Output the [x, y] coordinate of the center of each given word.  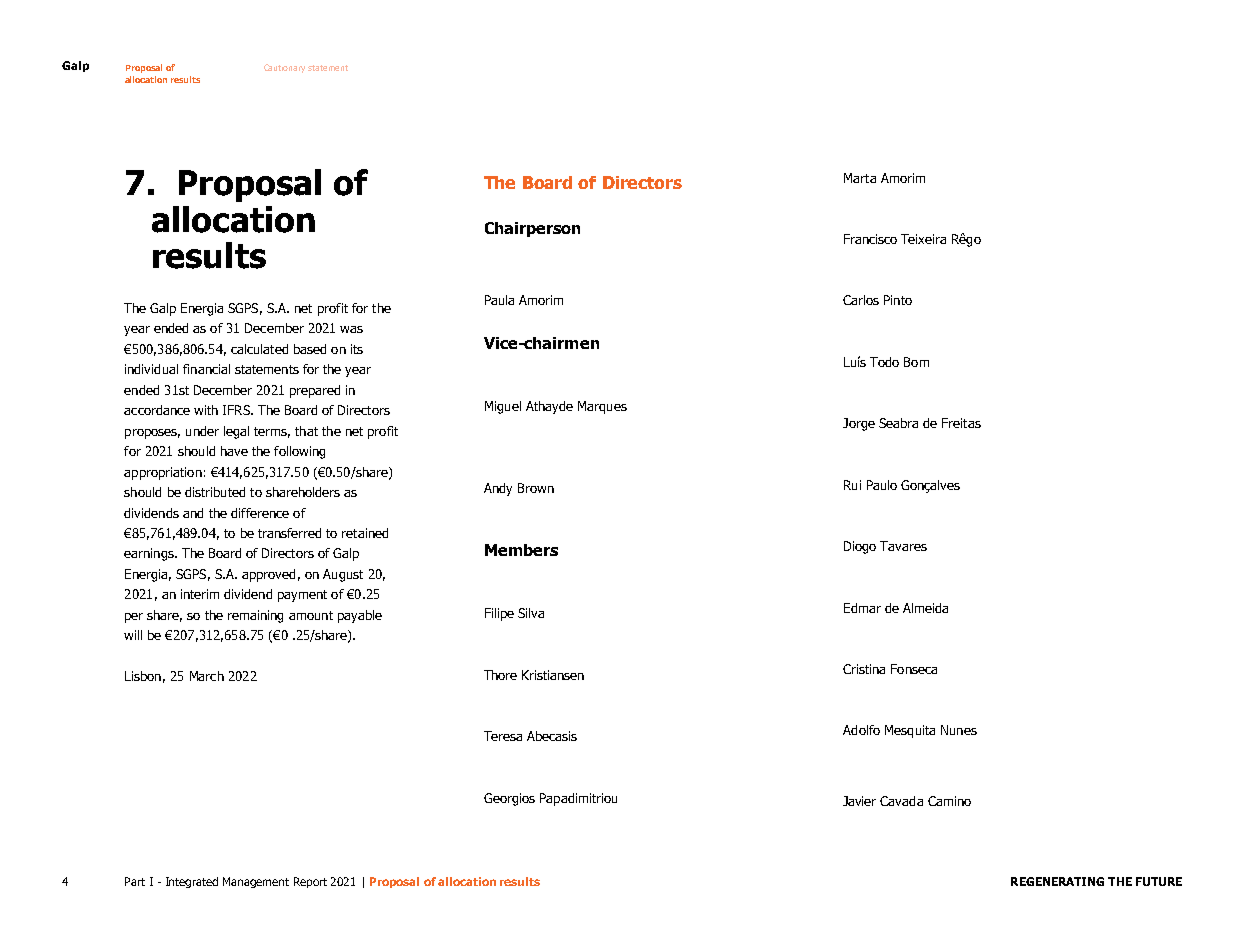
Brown [536, 488]
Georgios [509, 799]
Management [256, 882]
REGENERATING [1057, 881]
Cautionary [284, 68]
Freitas [961, 423]
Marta [860, 178]
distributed [215, 492]
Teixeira [923, 239]
